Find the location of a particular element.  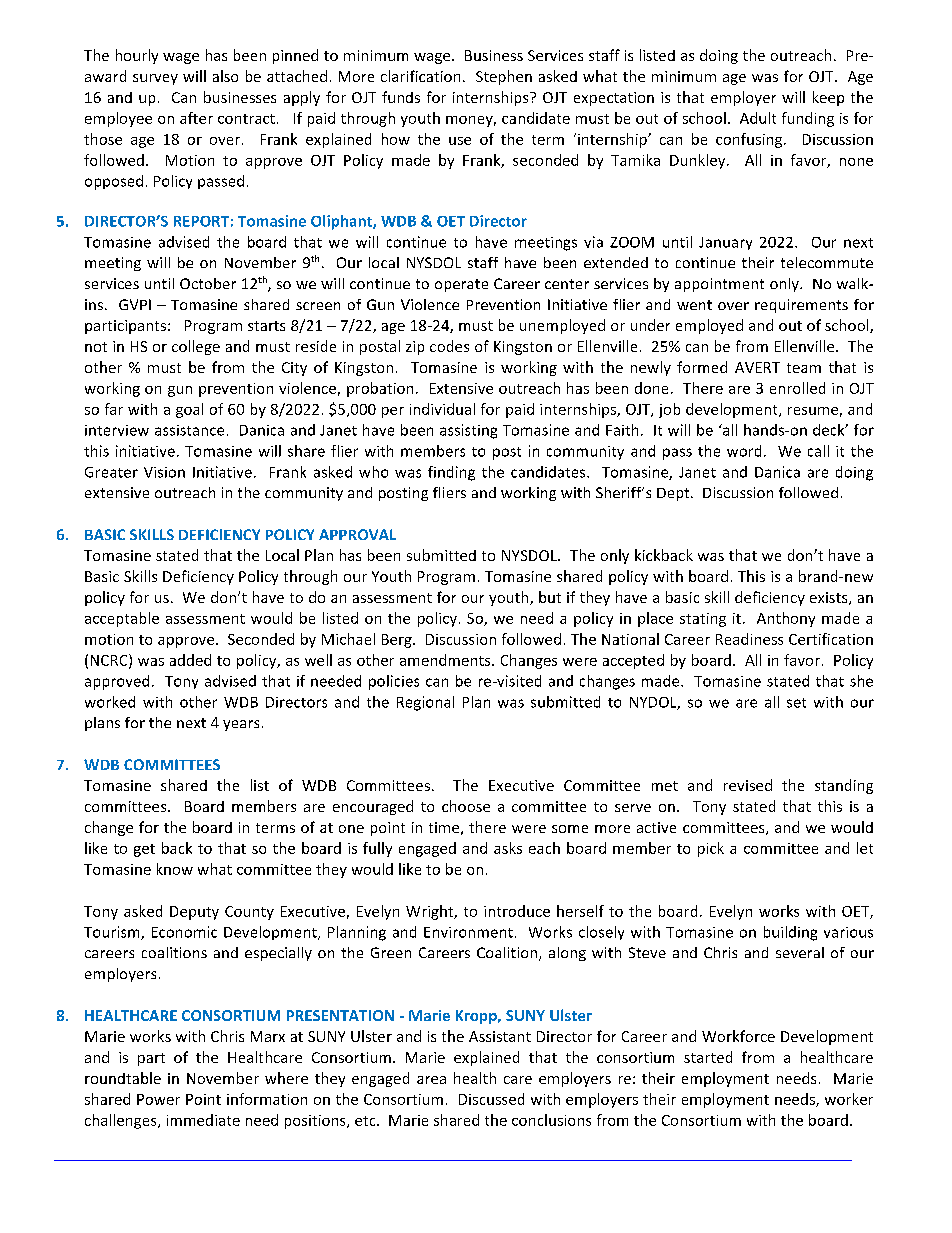

finding is located at coordinates (451, 473).
